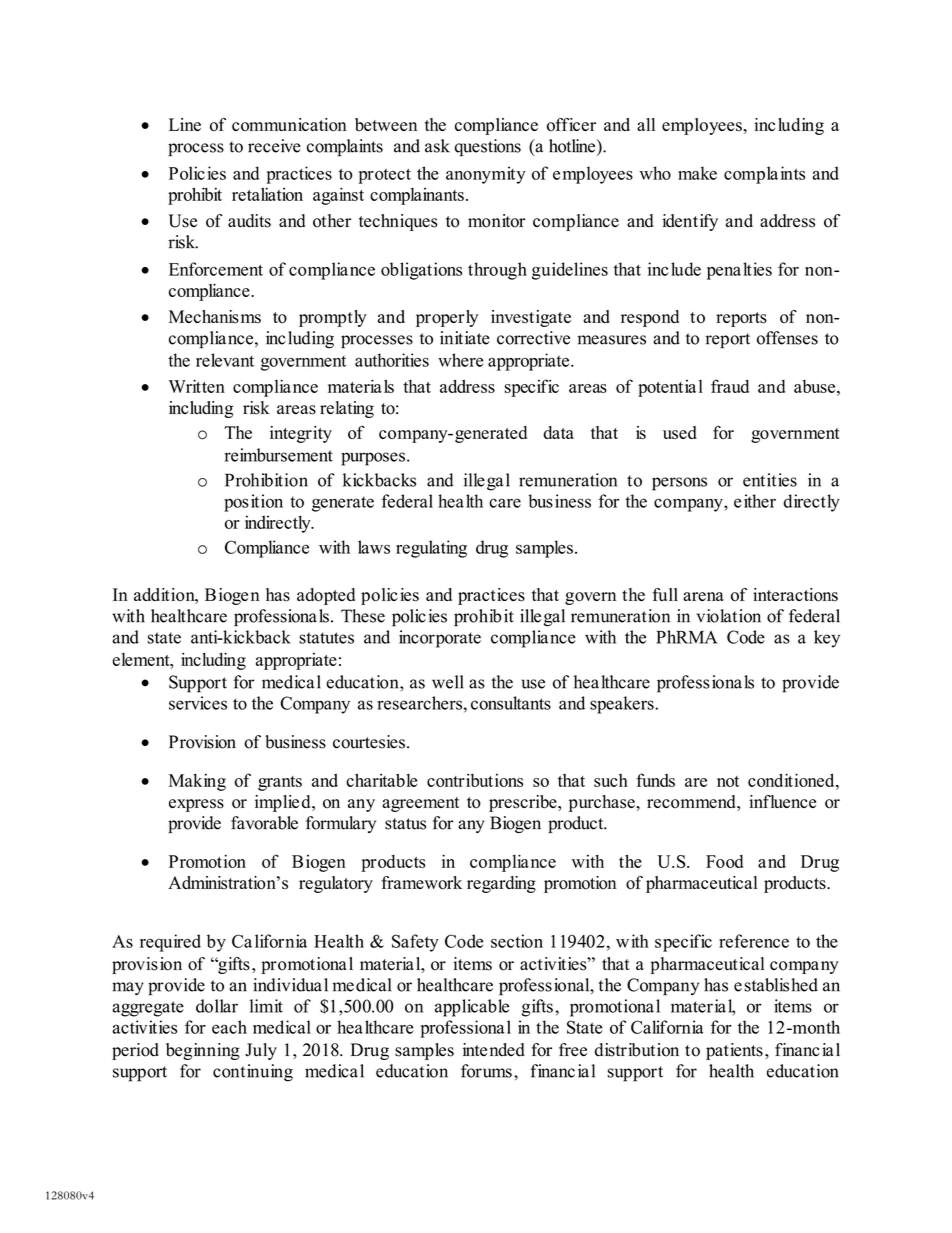  What do you see at coordinates (447, 682) in the image?
I see `well` at bounding box center [447, 682].
